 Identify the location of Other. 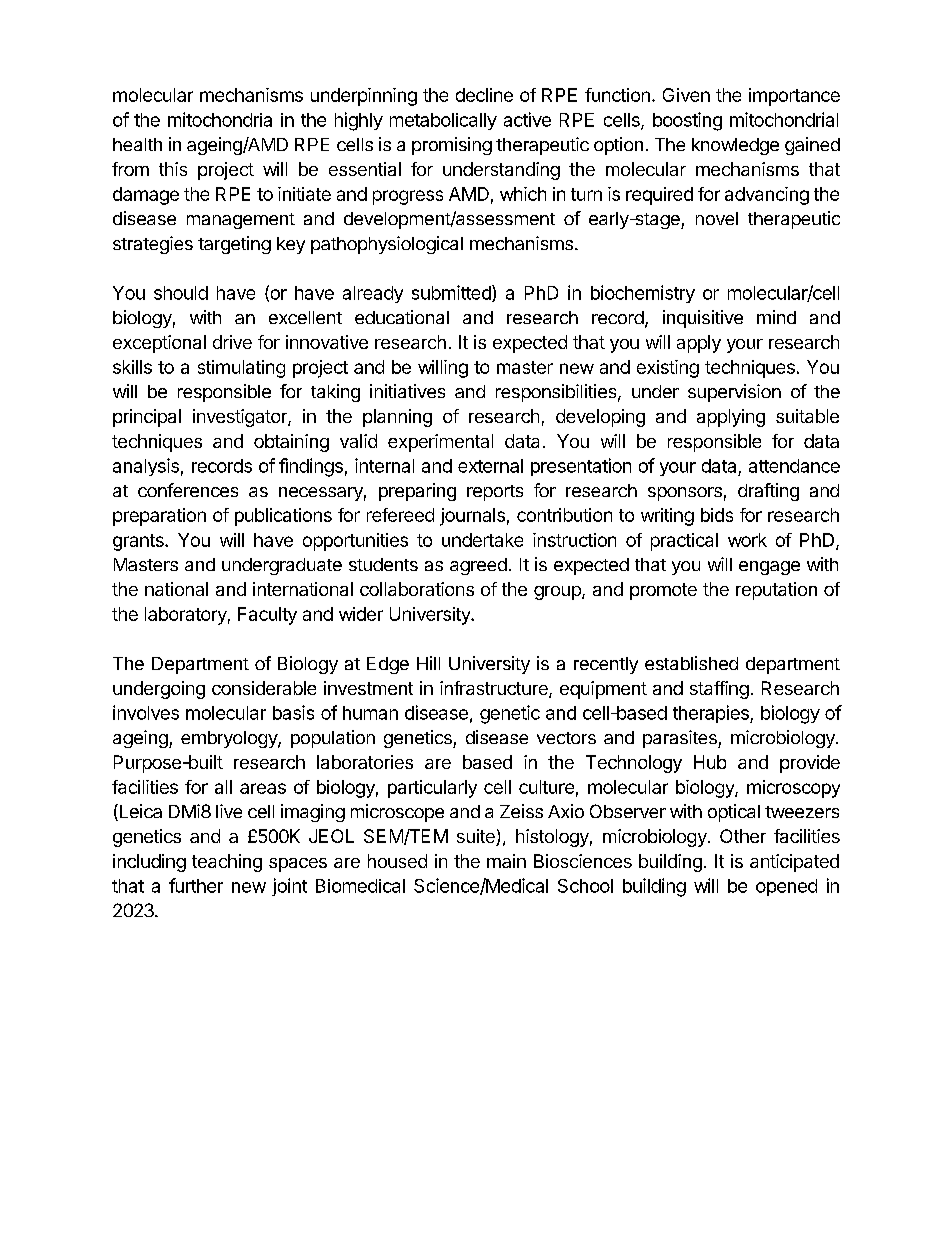
(743, 836).
